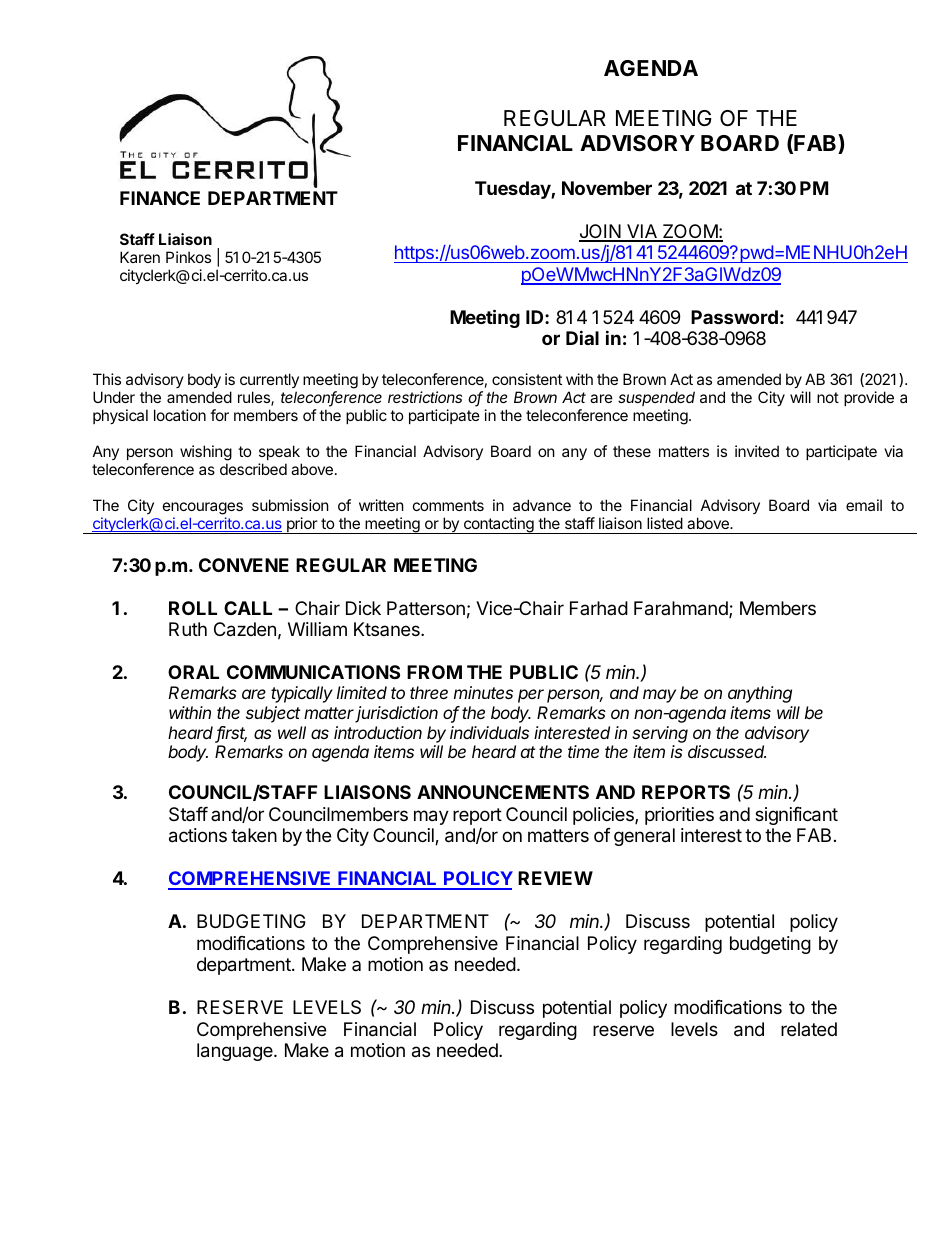 Image resolution: width=952 pixels, height=1233 pixels. I want to click on JOIN, so click(601, 232).
